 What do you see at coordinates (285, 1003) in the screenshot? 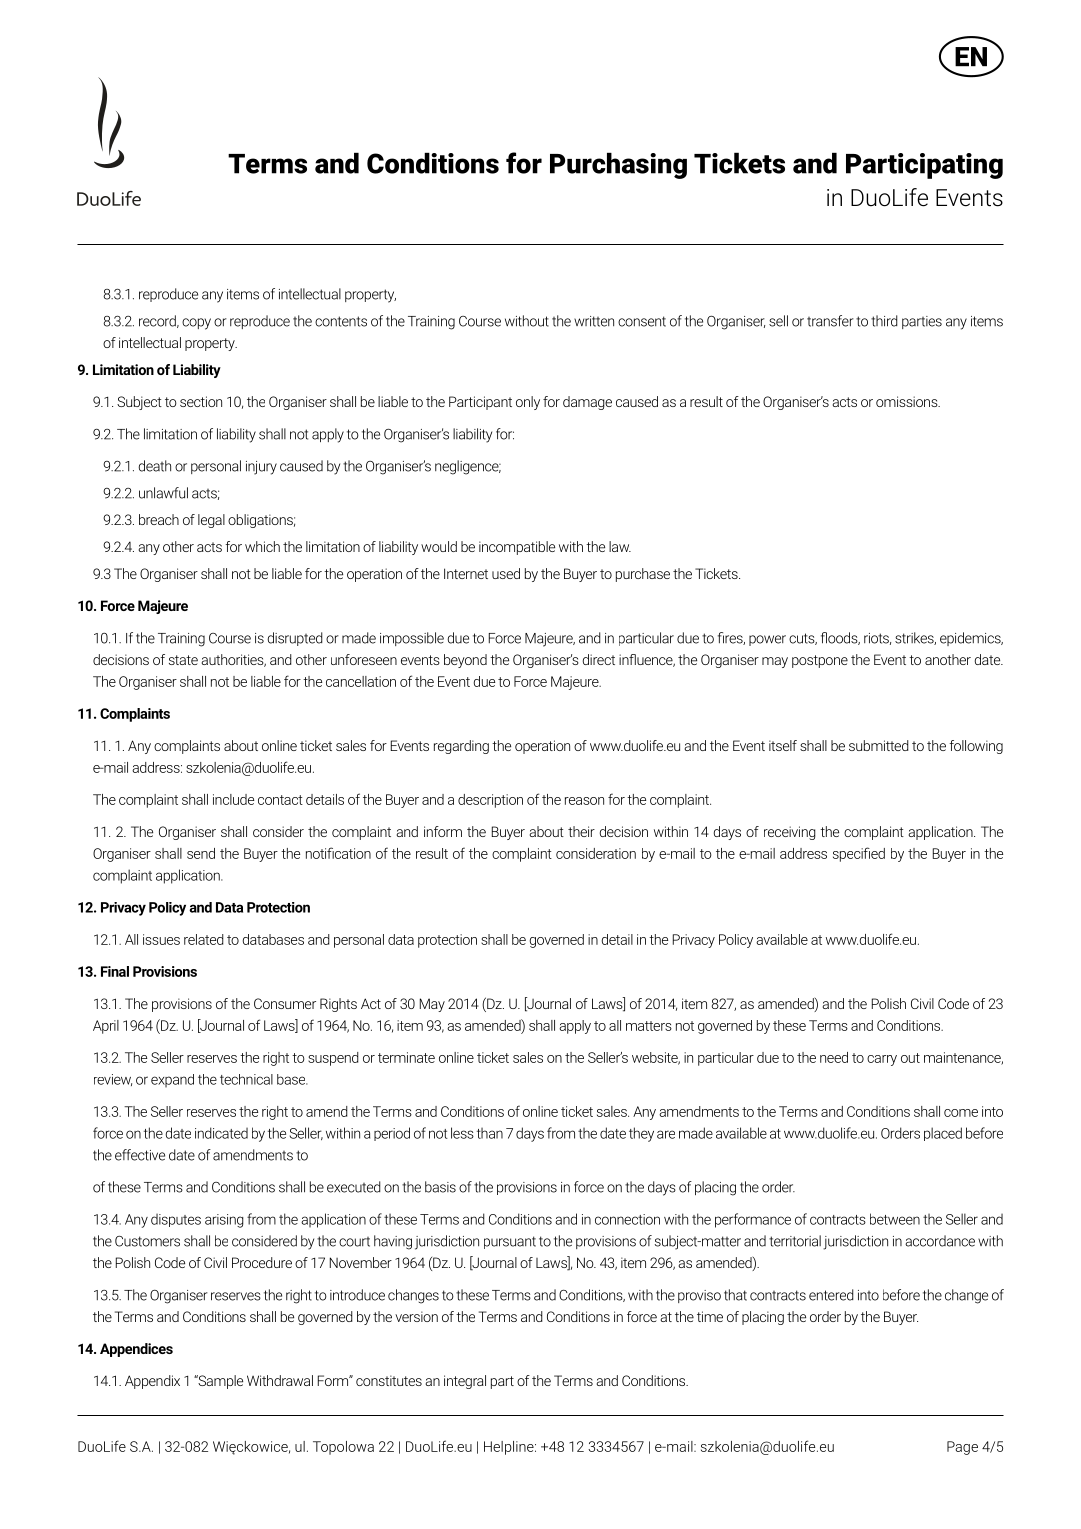
I see `Consumer` at bounding box center [285, 1003].
